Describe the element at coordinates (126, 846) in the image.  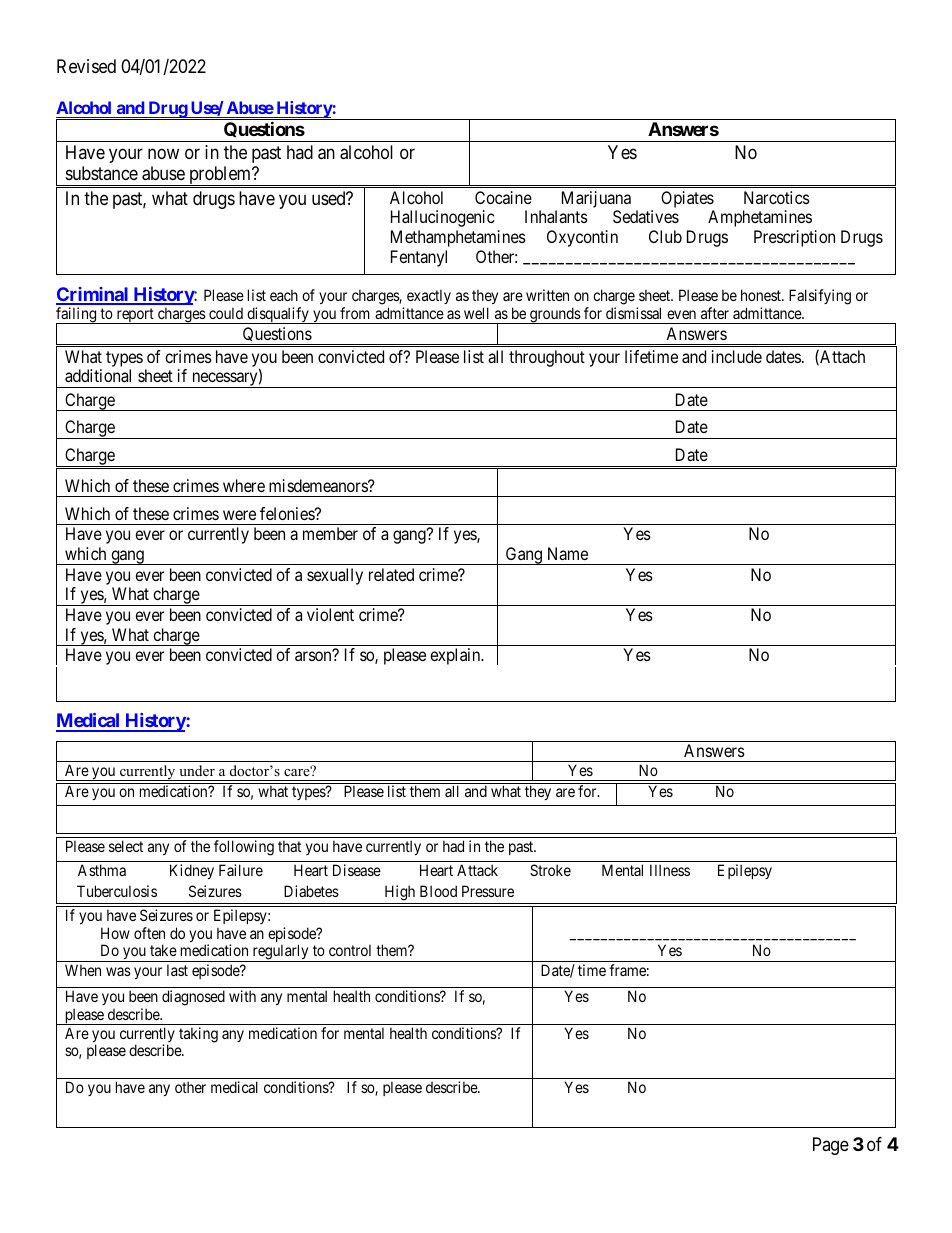
I see `select` at that location.
